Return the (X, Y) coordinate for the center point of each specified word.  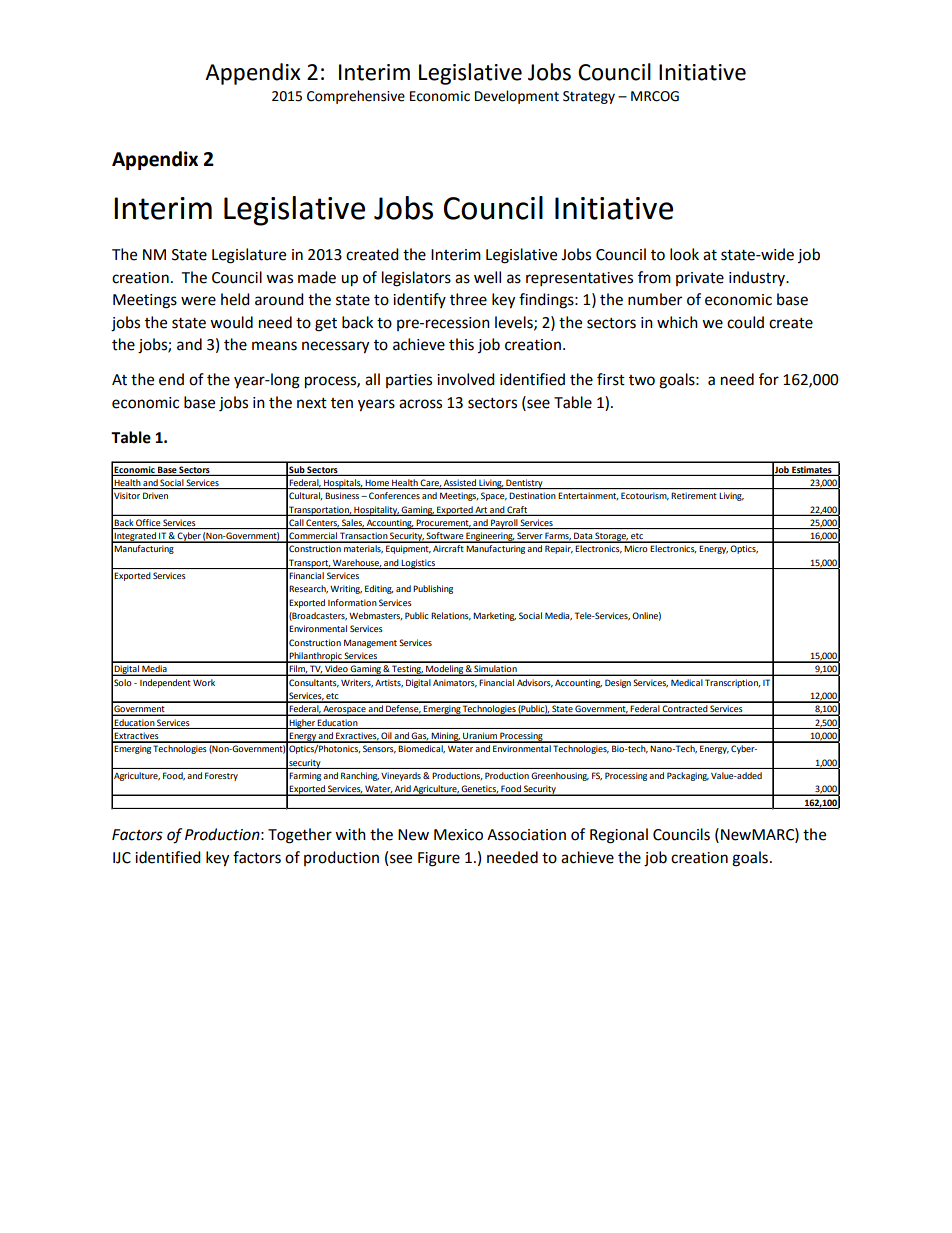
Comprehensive (356, 97)
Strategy (589, 97)
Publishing (433, 589)
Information (352, 602)
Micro (636, 548)
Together (300, 836)
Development (517, 97)
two (642, 380)
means (274, 346)
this (461, 344)
